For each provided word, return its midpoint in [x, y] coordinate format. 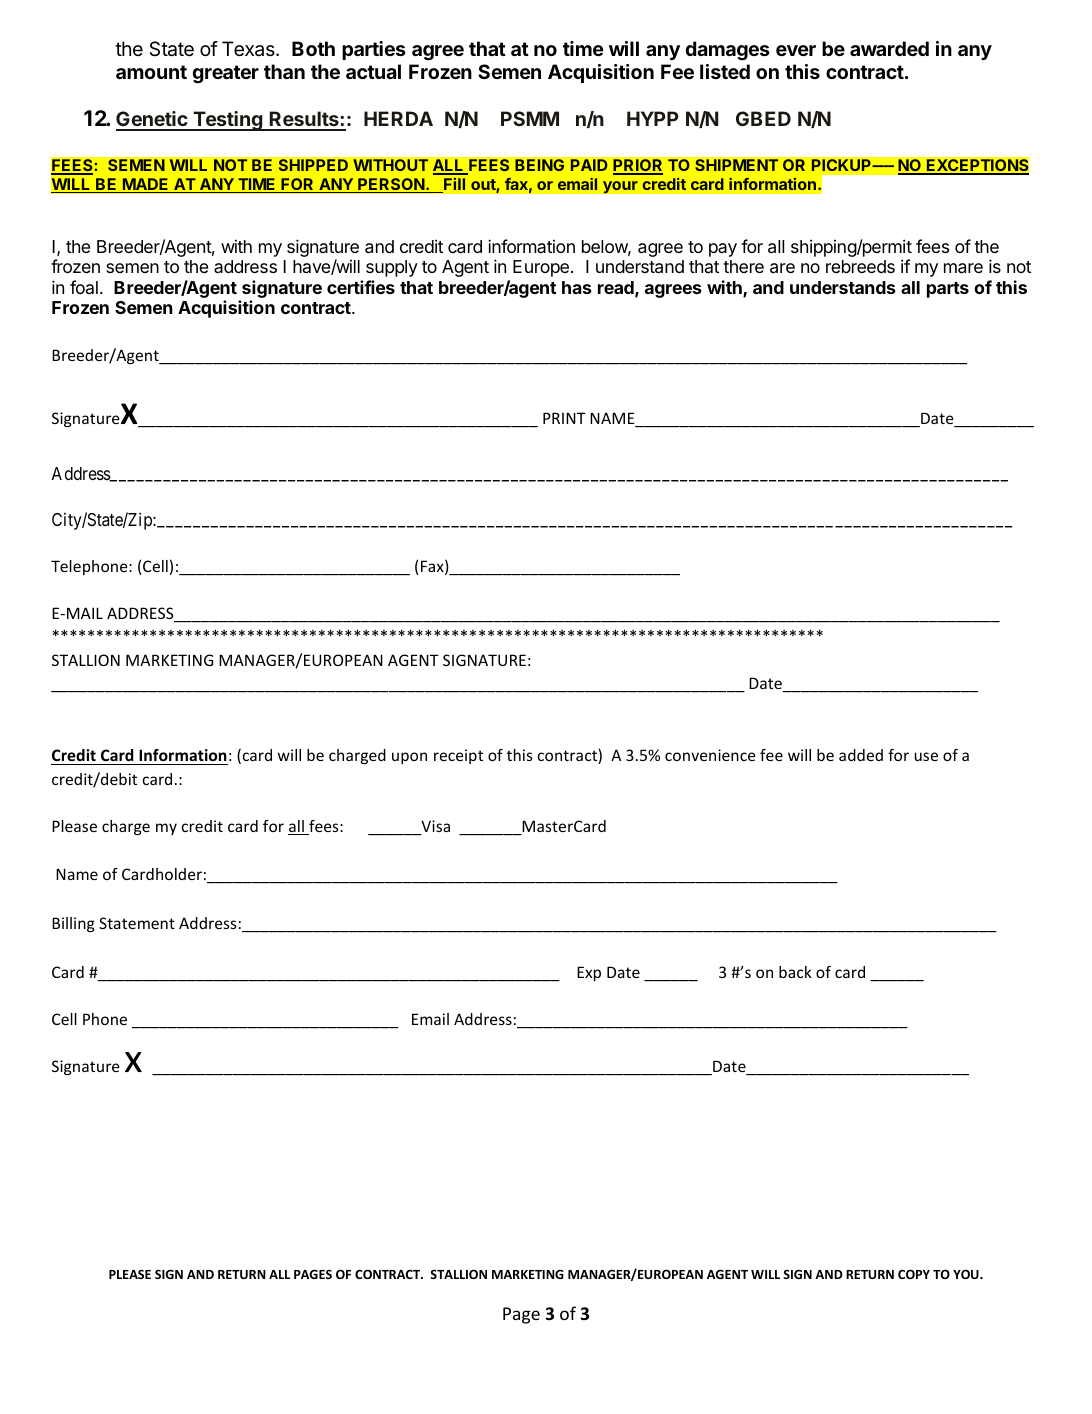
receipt [458, 756]
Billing [73, 924]
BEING [539, 165]
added [861, 755]
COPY [914, 1274]
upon [409, 758]
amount [151, 72]
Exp [589, 973]
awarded [889, 48]
